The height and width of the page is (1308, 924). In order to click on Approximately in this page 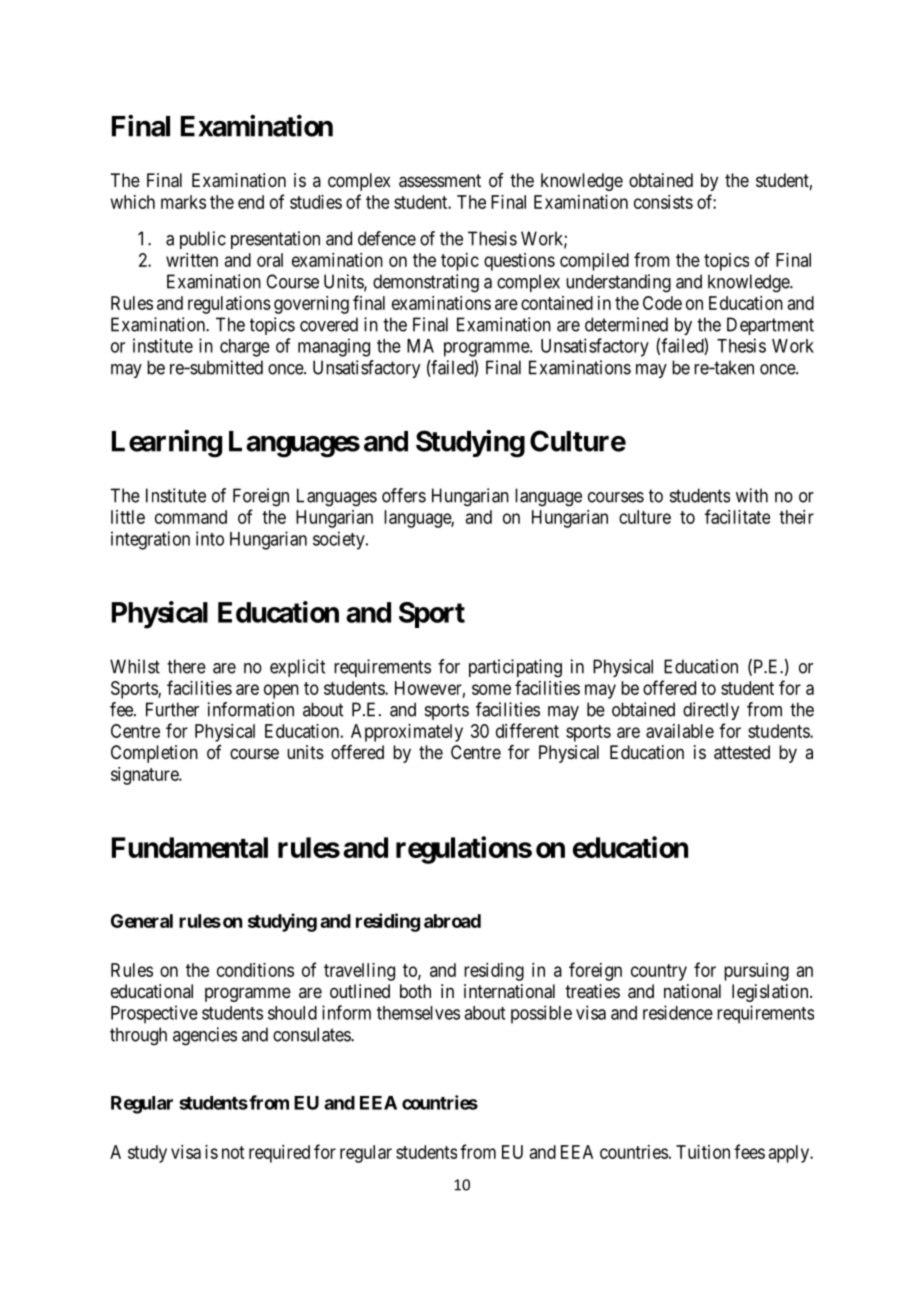, I will do `click(407, 733)`.
